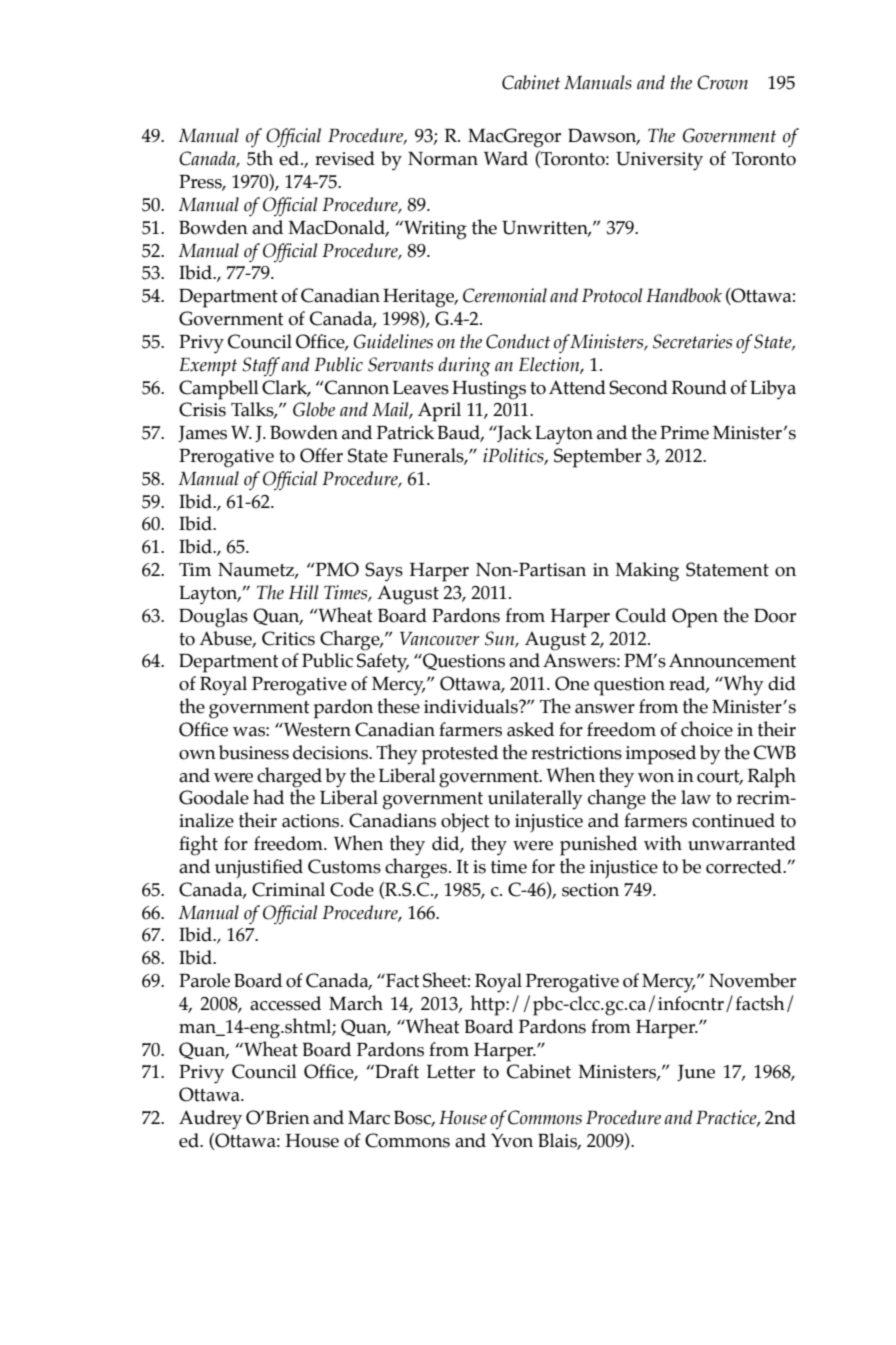 This page has width=896, height=1345. Describe the element at coordinates (506, 158) in the page. I see `Ward` at that location.
